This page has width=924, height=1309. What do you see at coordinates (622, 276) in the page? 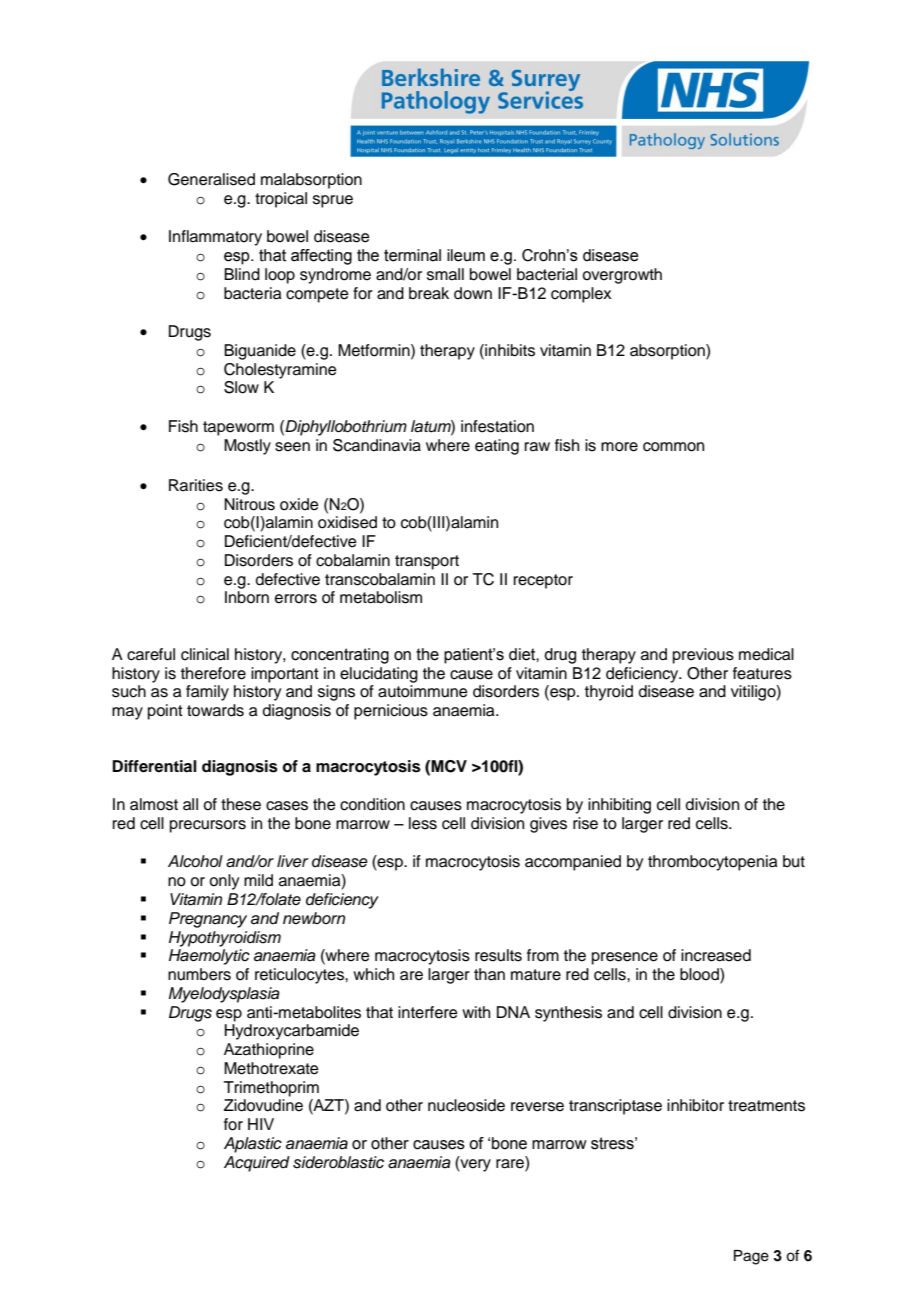
I see `overgrowth` at bounding box center [622, 276].
